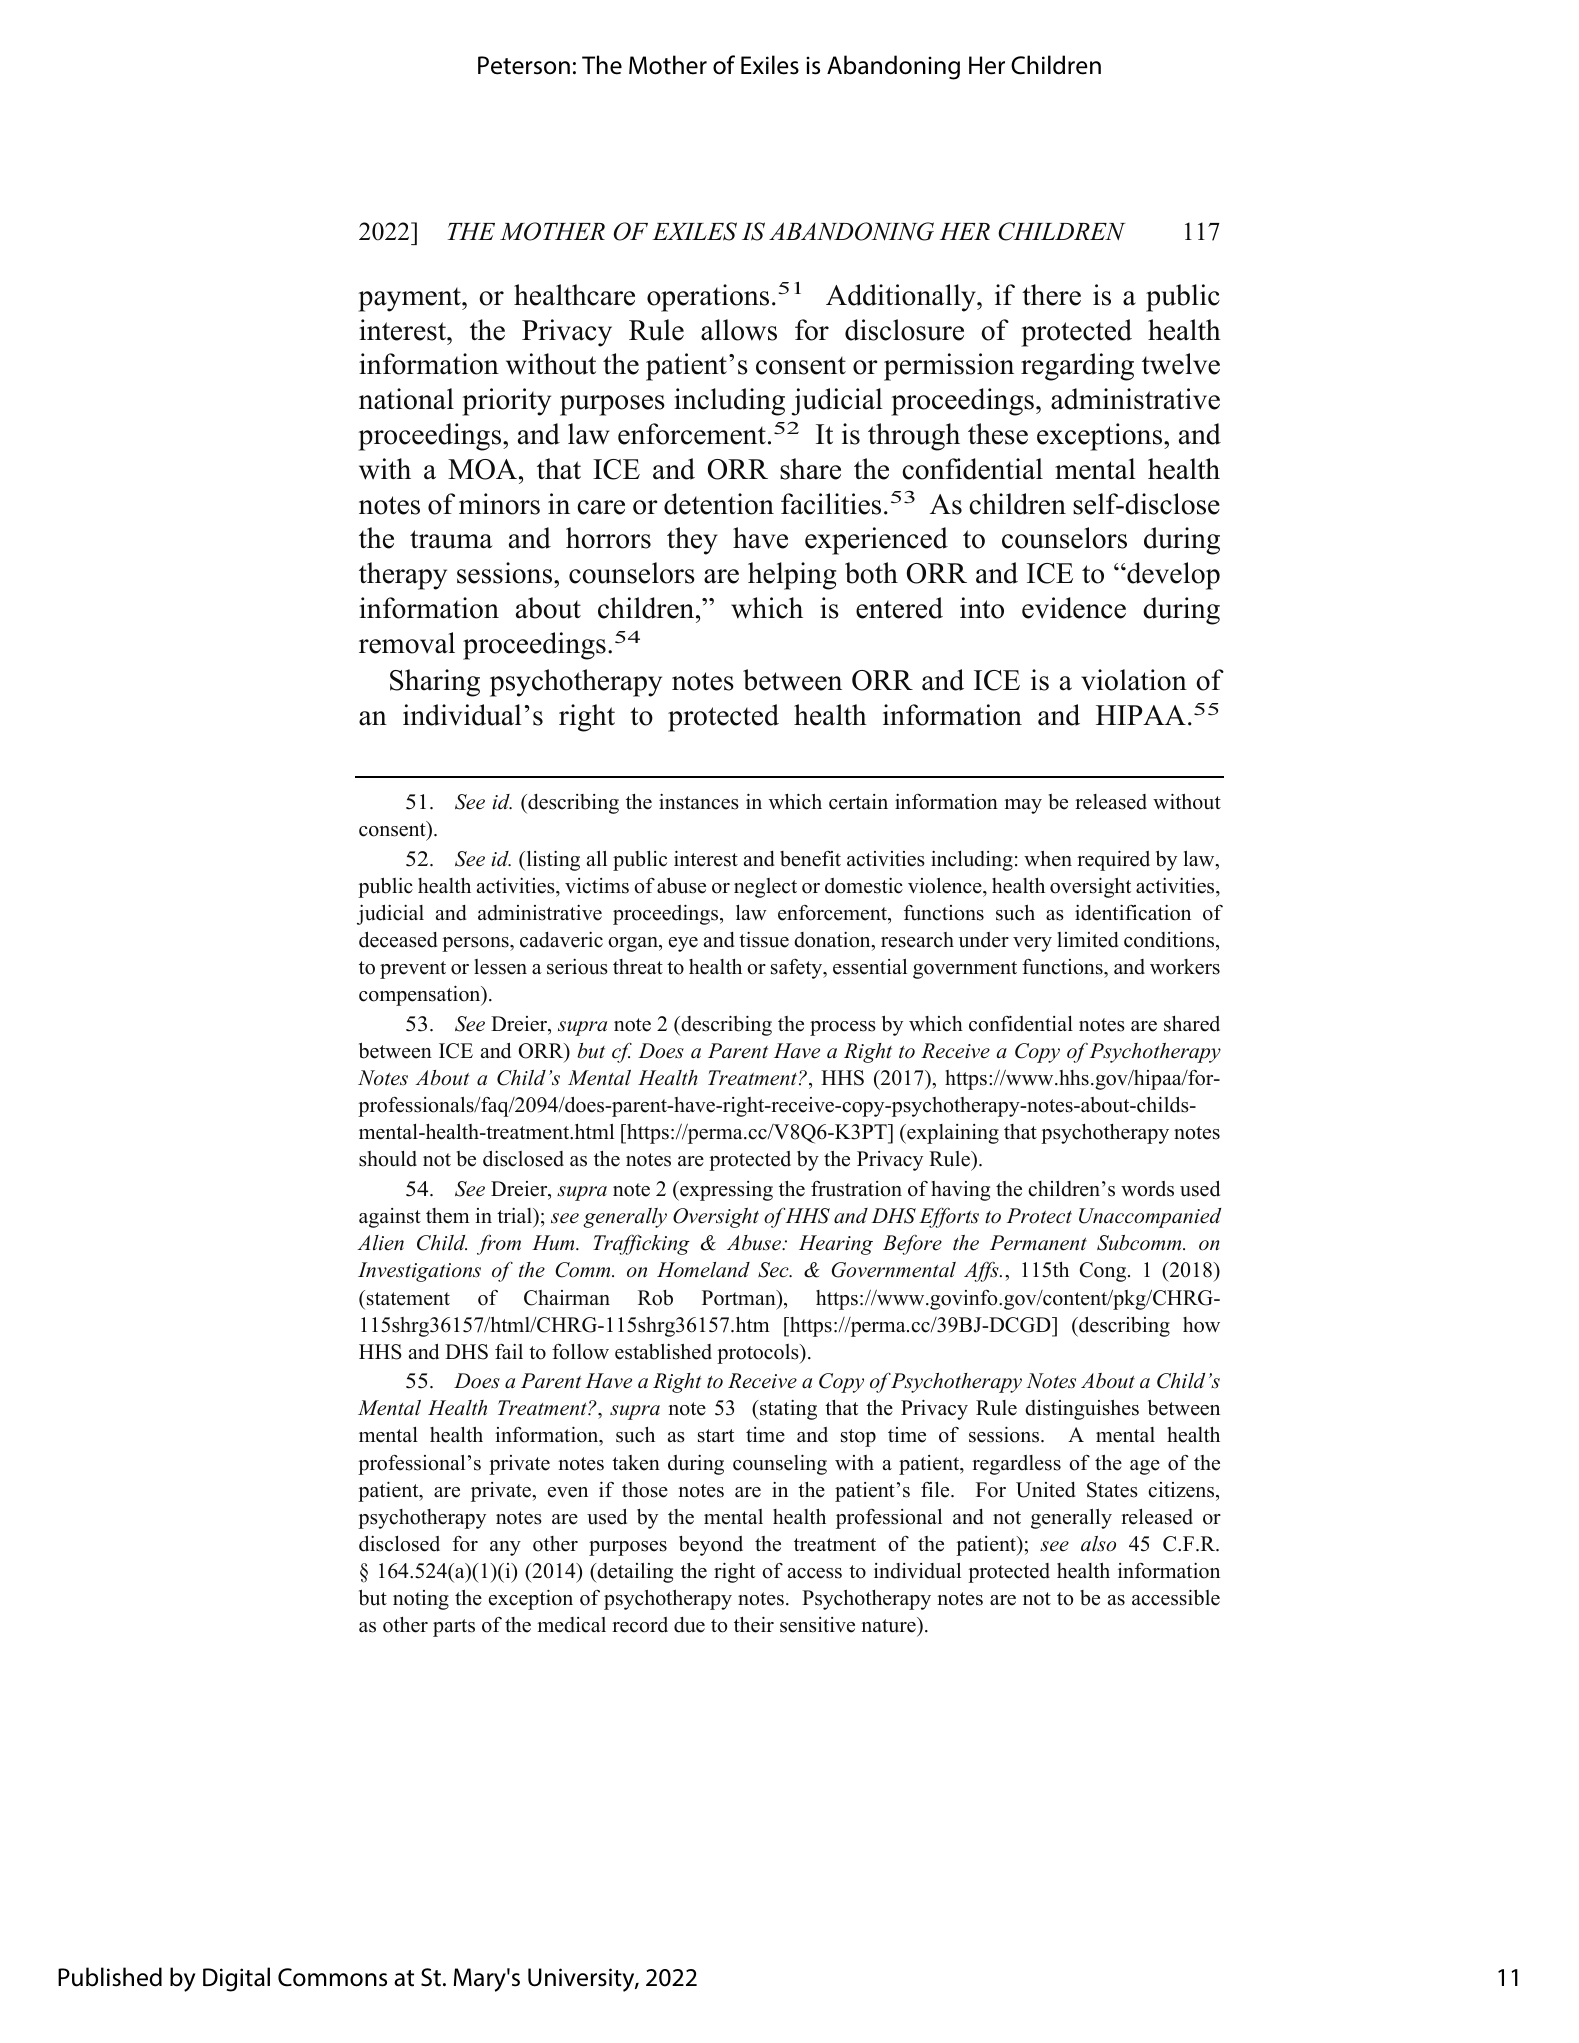  I want to click on noting, so click(421, 1600).
